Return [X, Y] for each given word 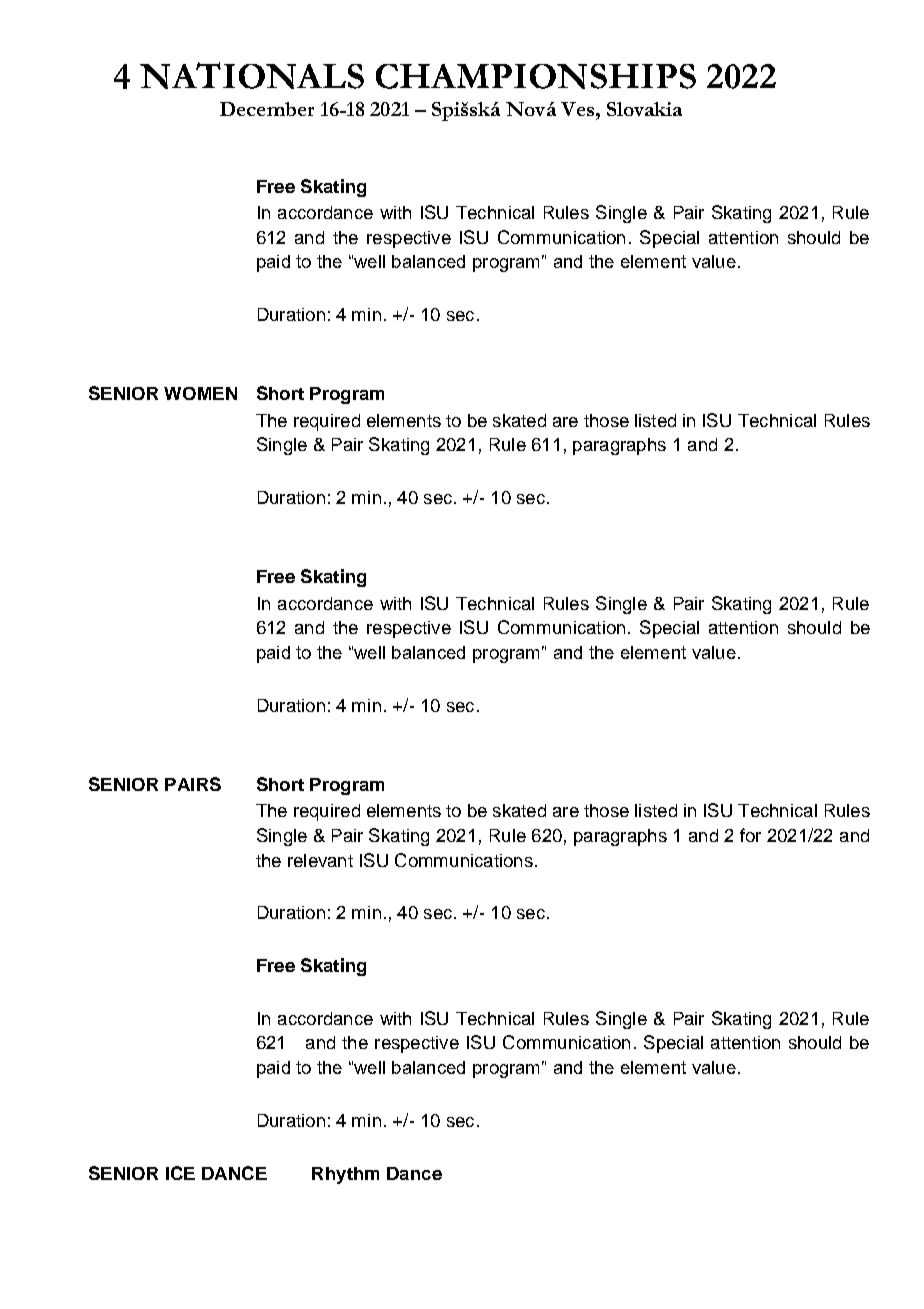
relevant [320, 860]
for [750, 835]
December [267, 109]
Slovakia [644, 109]
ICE [180, 1173]
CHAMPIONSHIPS [536, 76]
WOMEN [200, 393]
